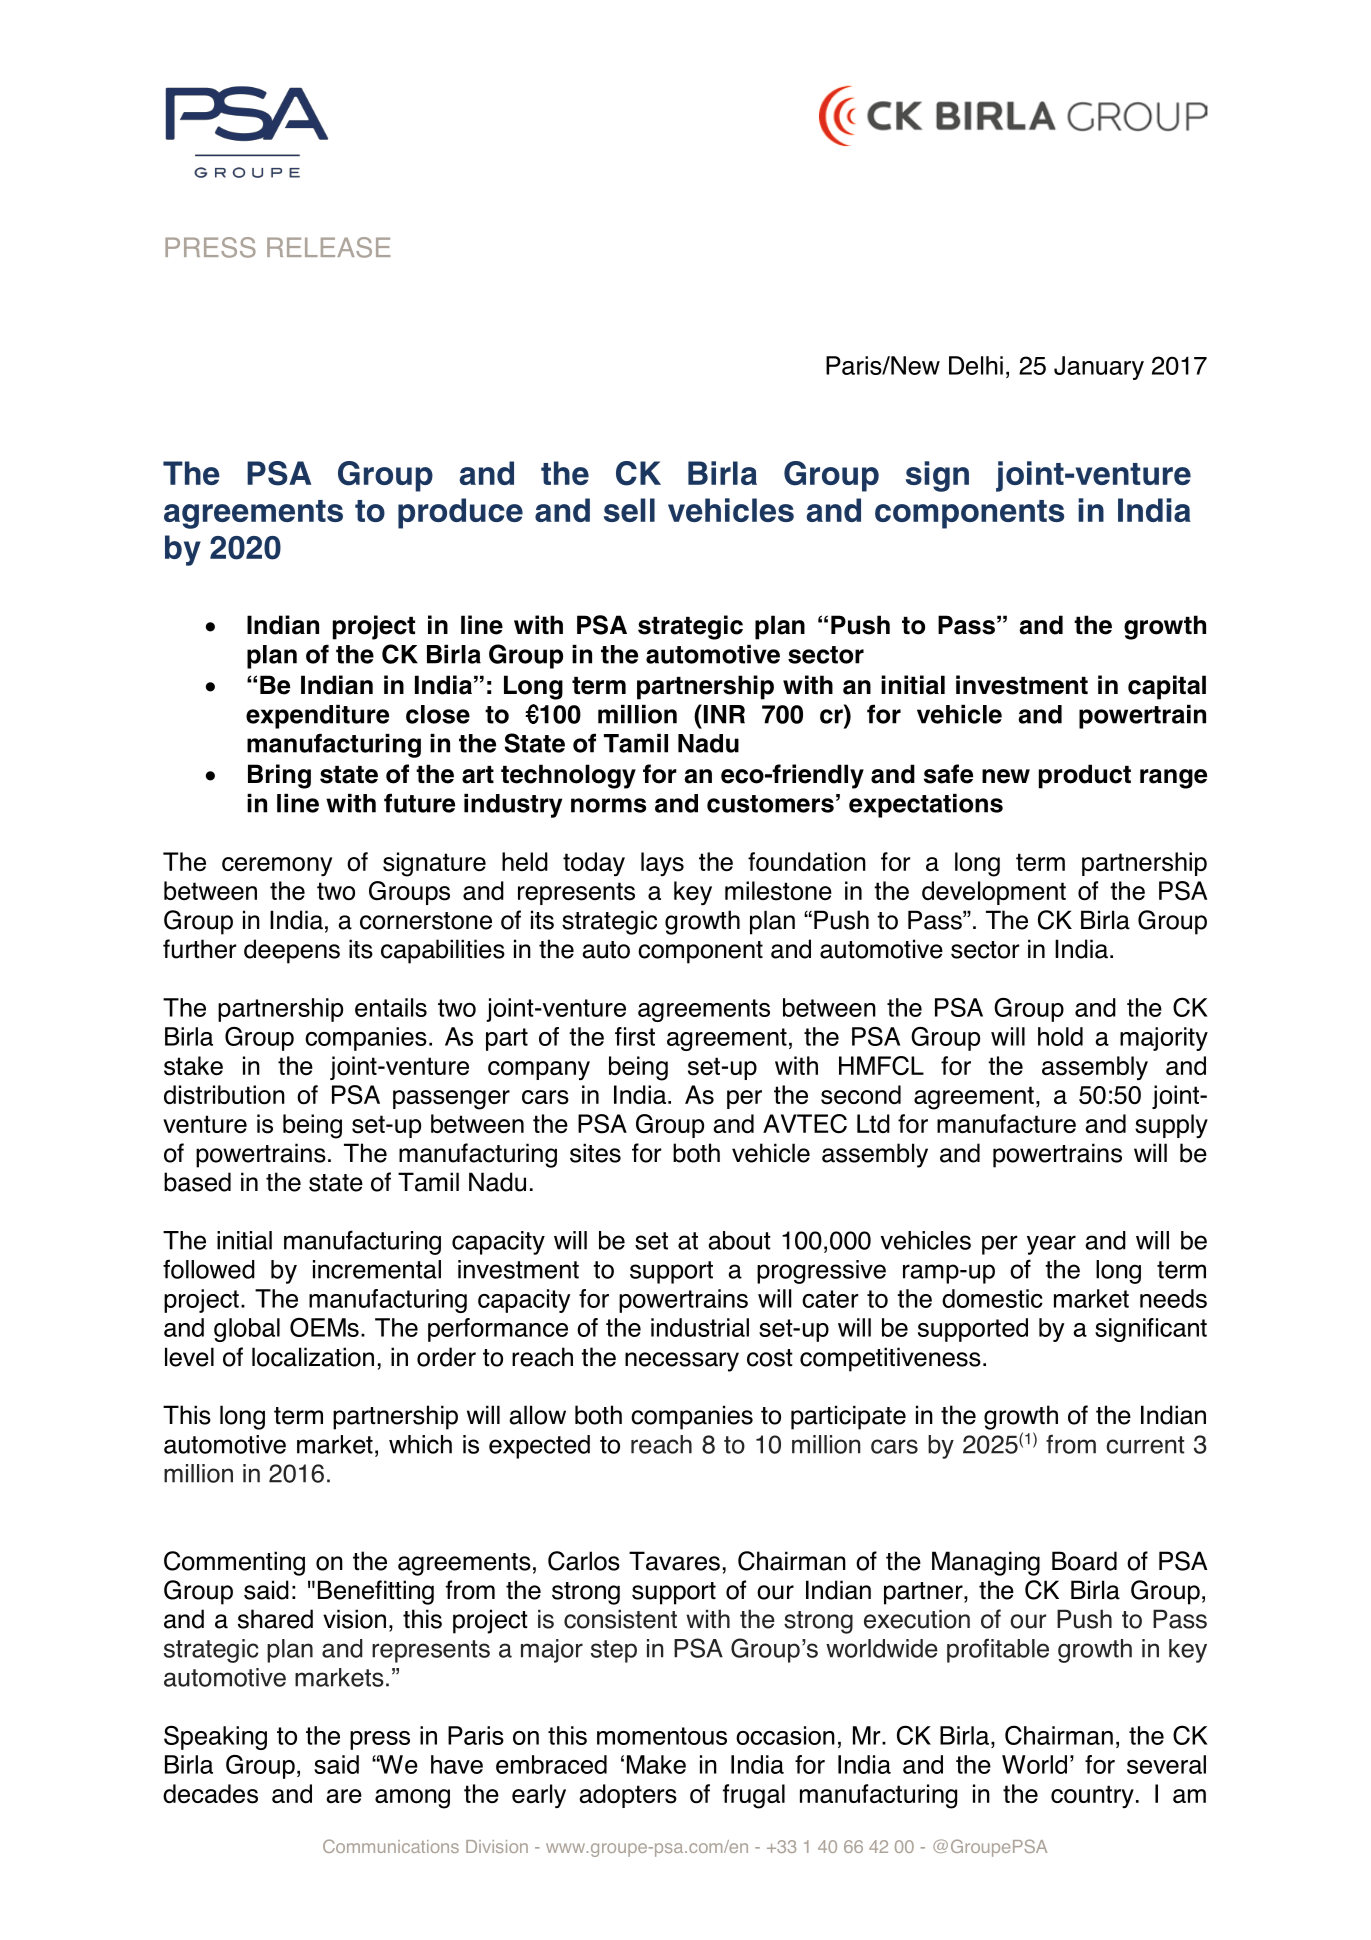 The height and width of the screenshot is (1940, 1371). I want to click on RELEASE, so click(328, 247).
